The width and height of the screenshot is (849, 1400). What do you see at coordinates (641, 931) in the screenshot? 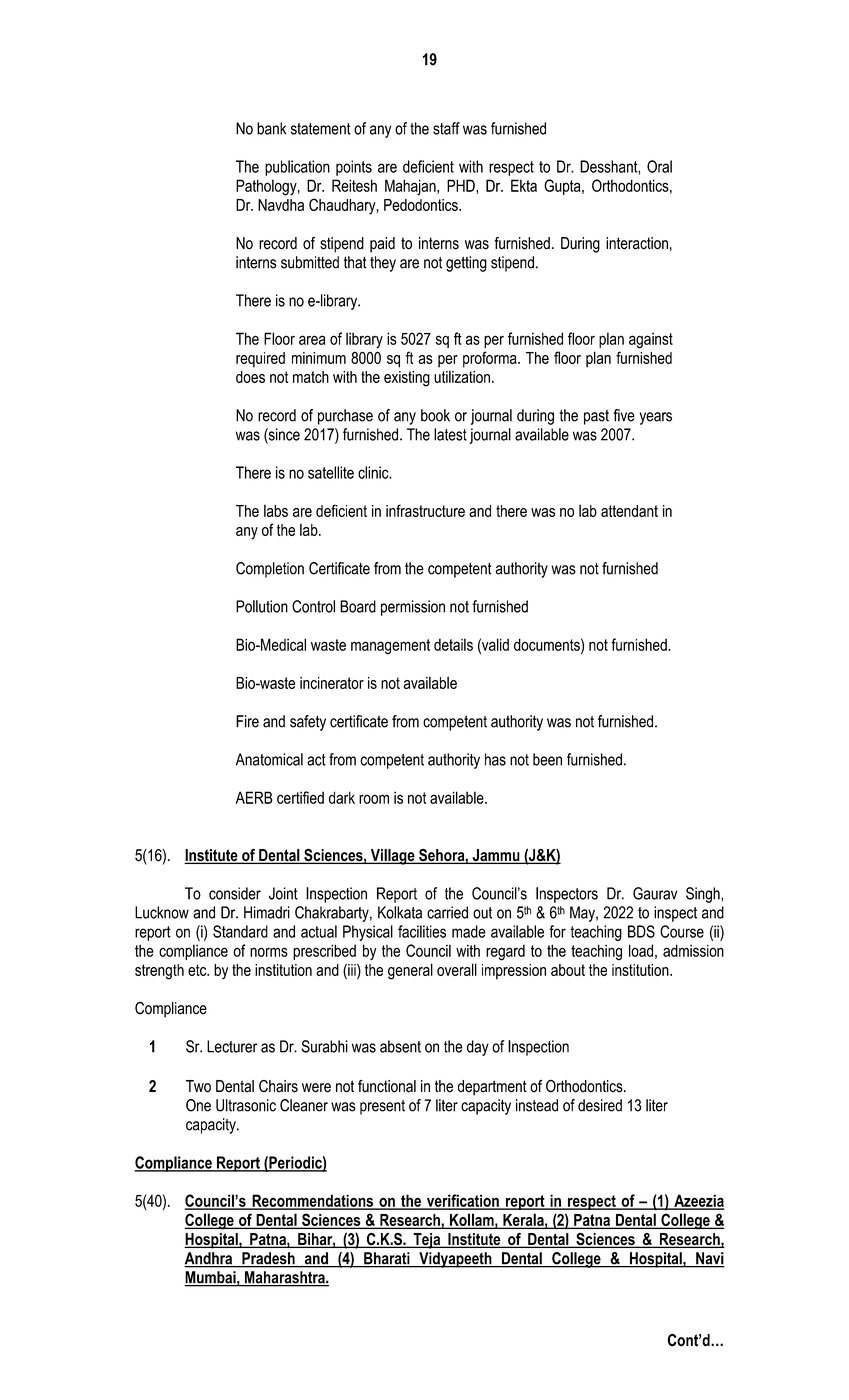
I see `BDS` at bounding box center [641, 931].
